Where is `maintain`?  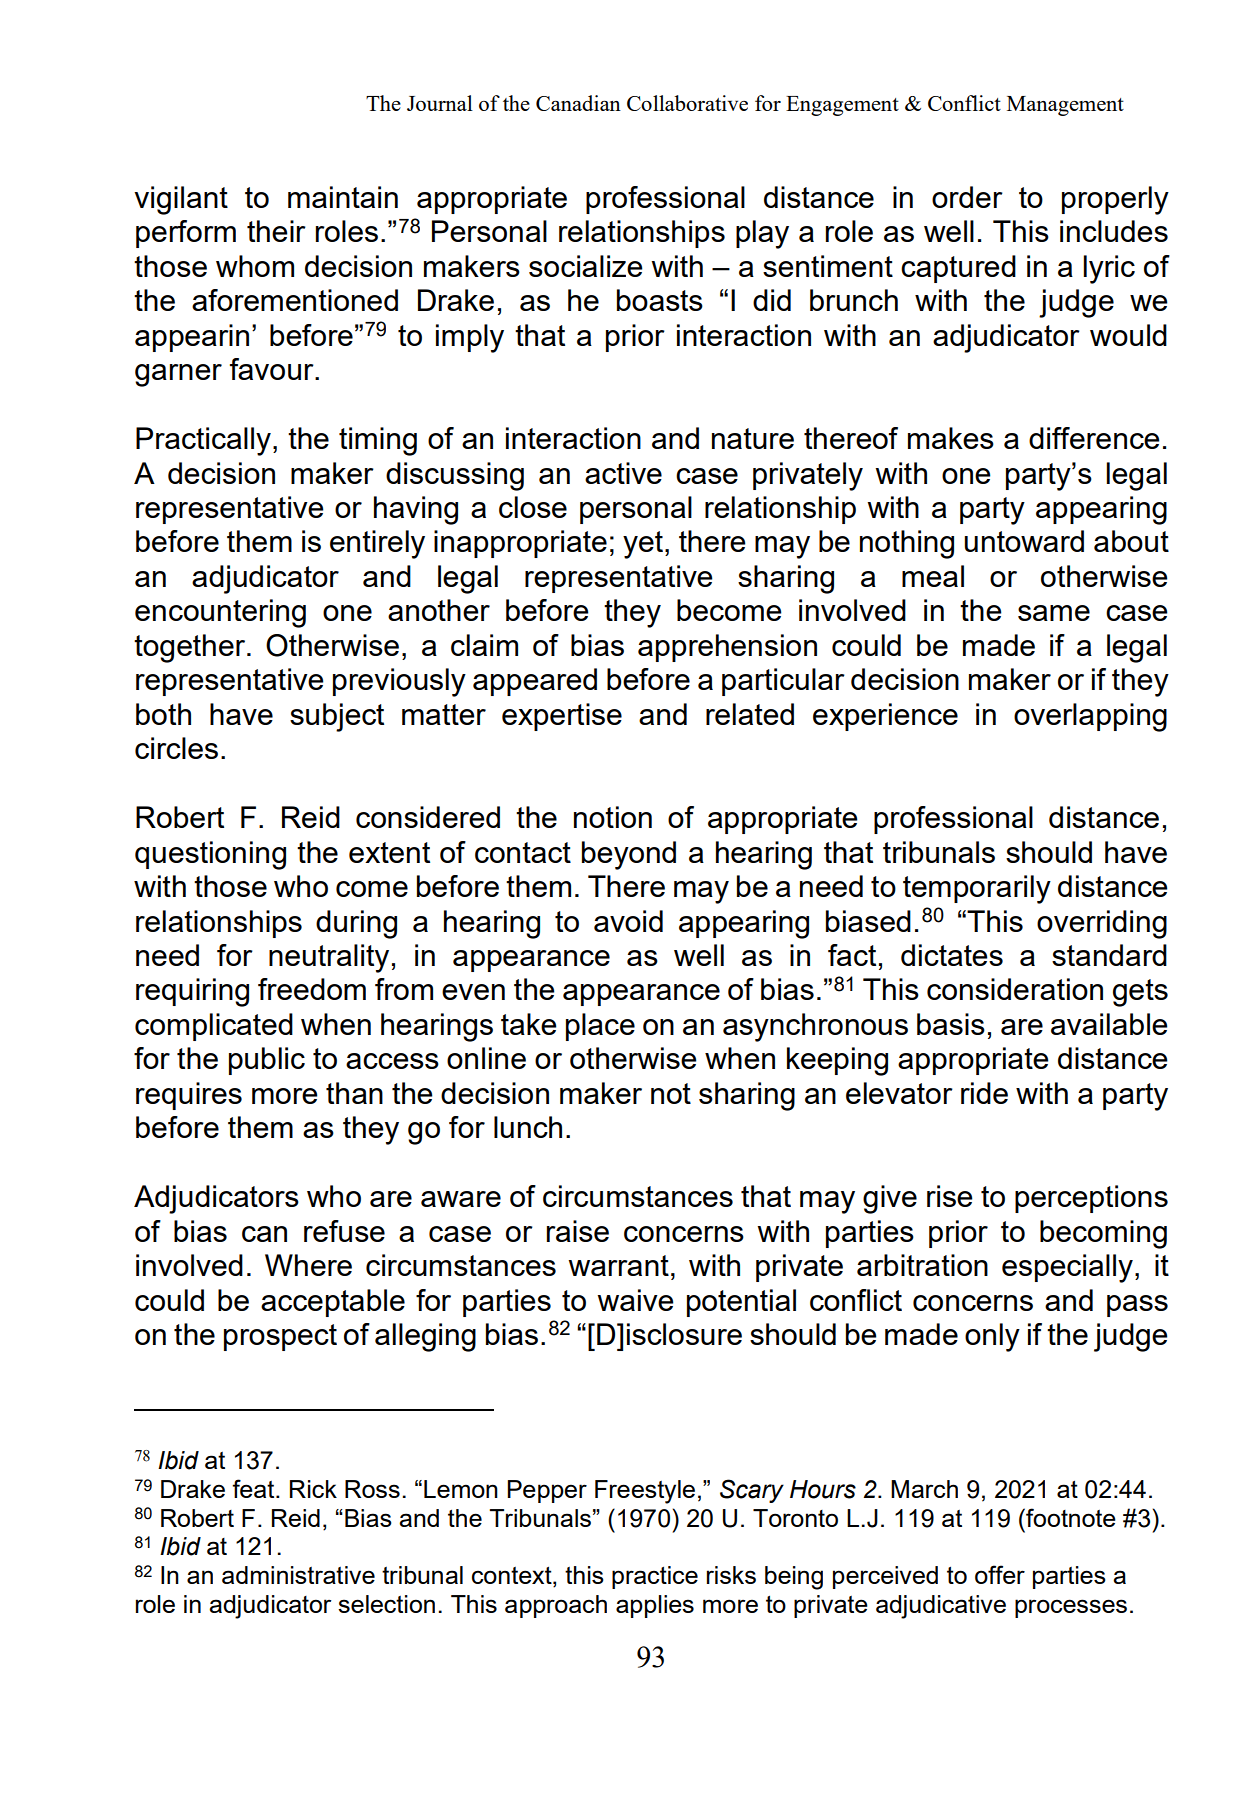 maintain is located at coordinates (343, 197).
